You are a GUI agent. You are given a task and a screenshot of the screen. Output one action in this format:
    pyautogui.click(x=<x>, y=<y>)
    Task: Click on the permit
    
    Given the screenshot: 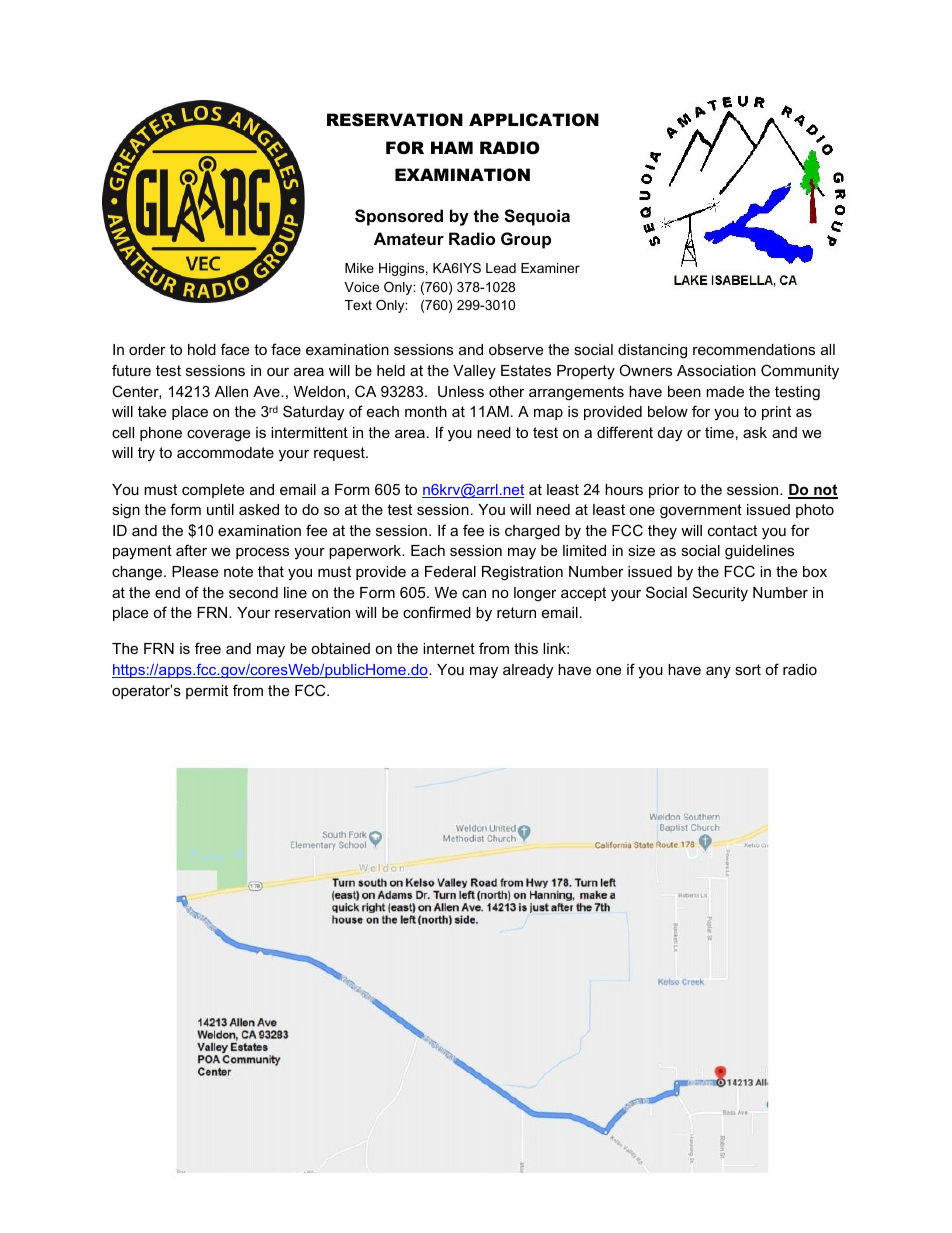 What is the action you would take?
    pyautogui.click(x=207, y=692)
